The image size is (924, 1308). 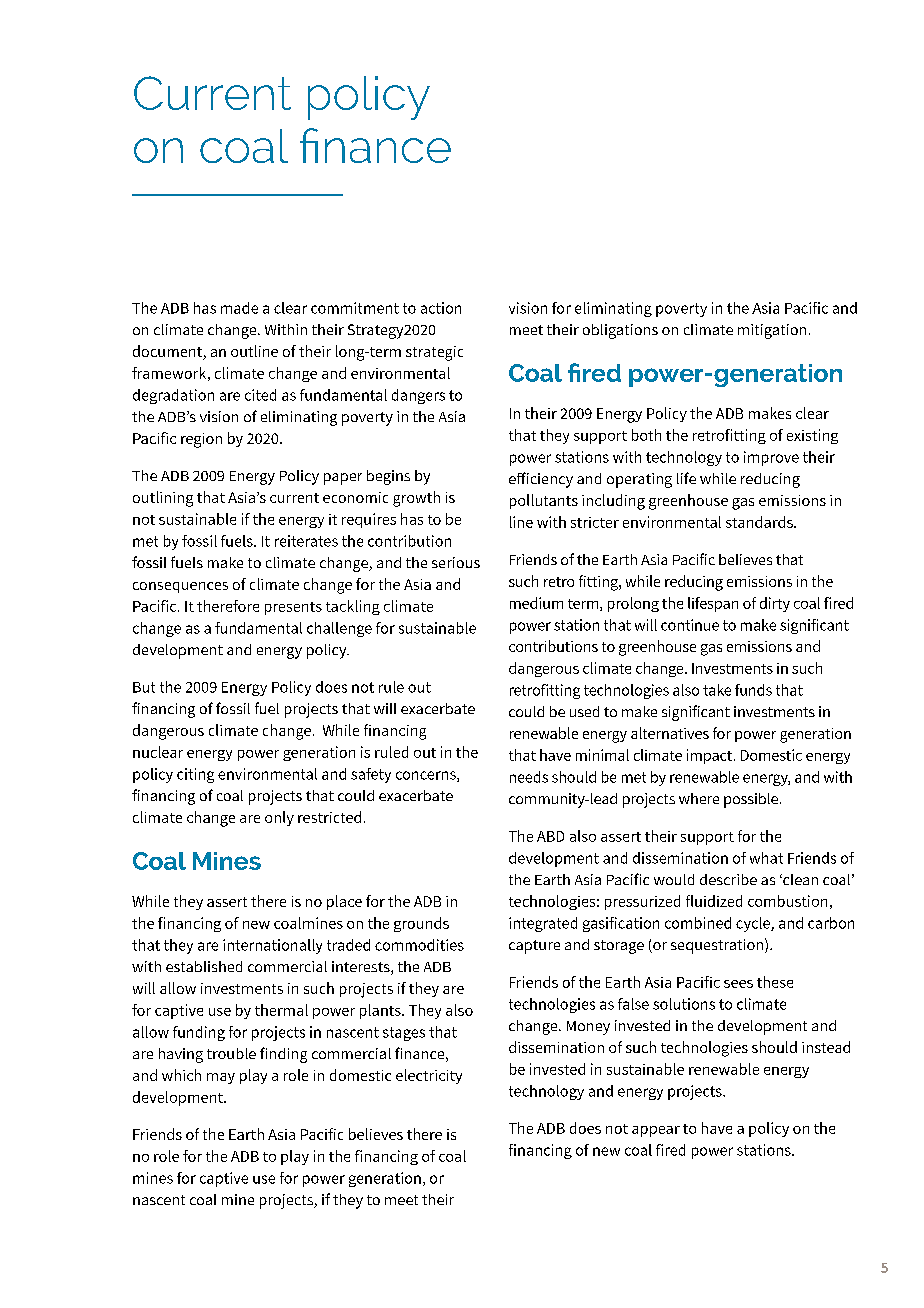 What do you see at coordinates (550, 836) in the screenshot?
I see `ABD` at bounding box center [550, 836].
